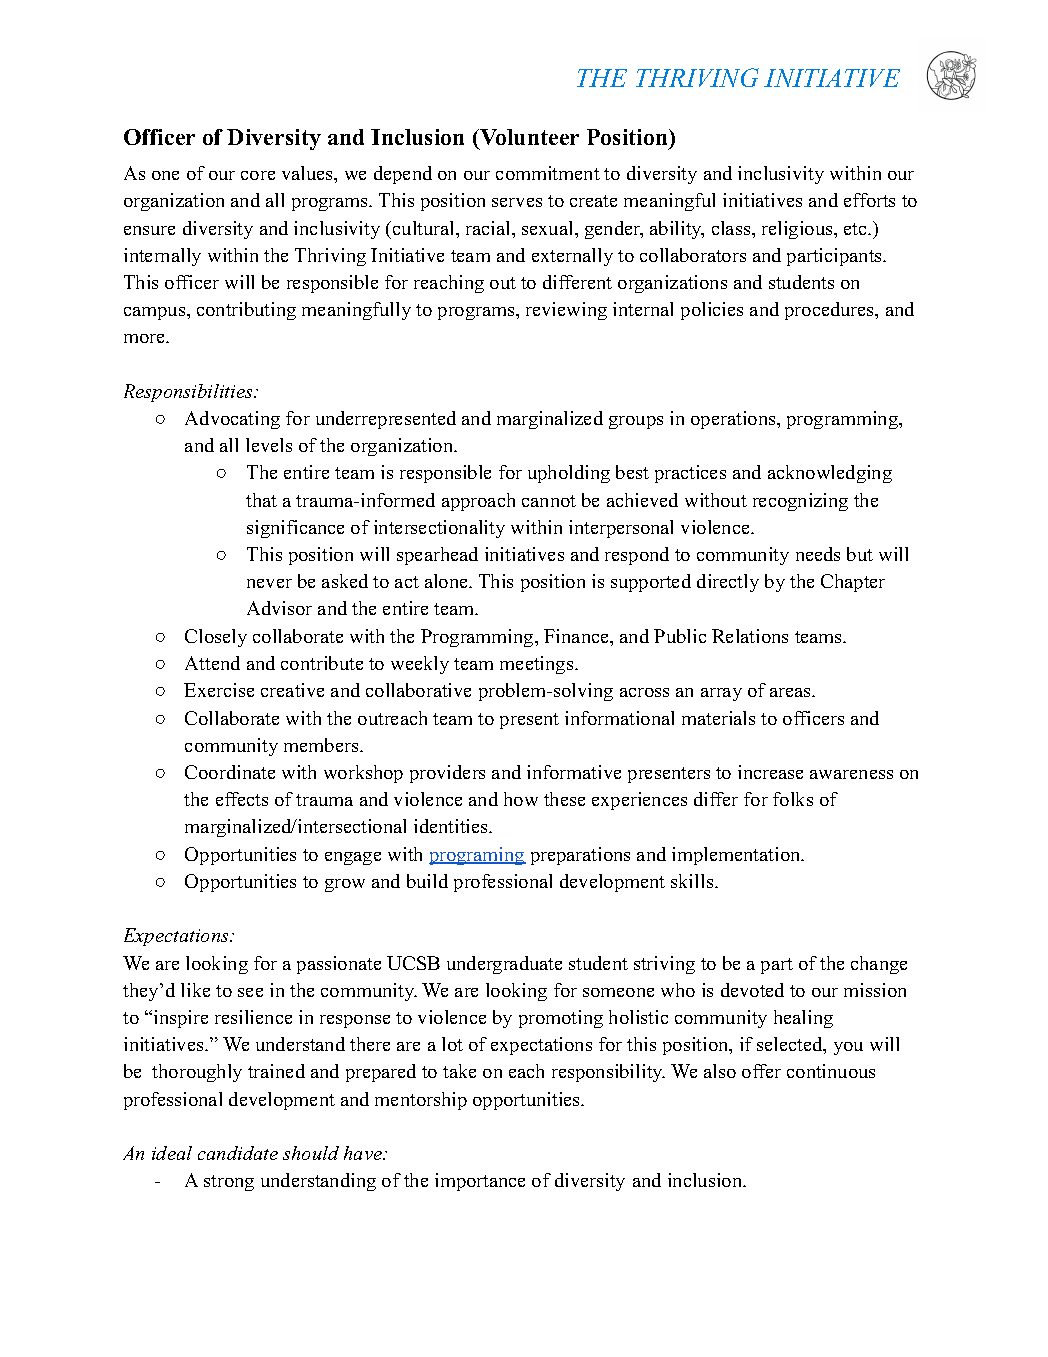 Image resolution: width=1048 pixels, height=1357 pixels. What do you see at coordinates (569, 474) in the screenshot?
I see `upholding` at bounding box center [569, 474].
